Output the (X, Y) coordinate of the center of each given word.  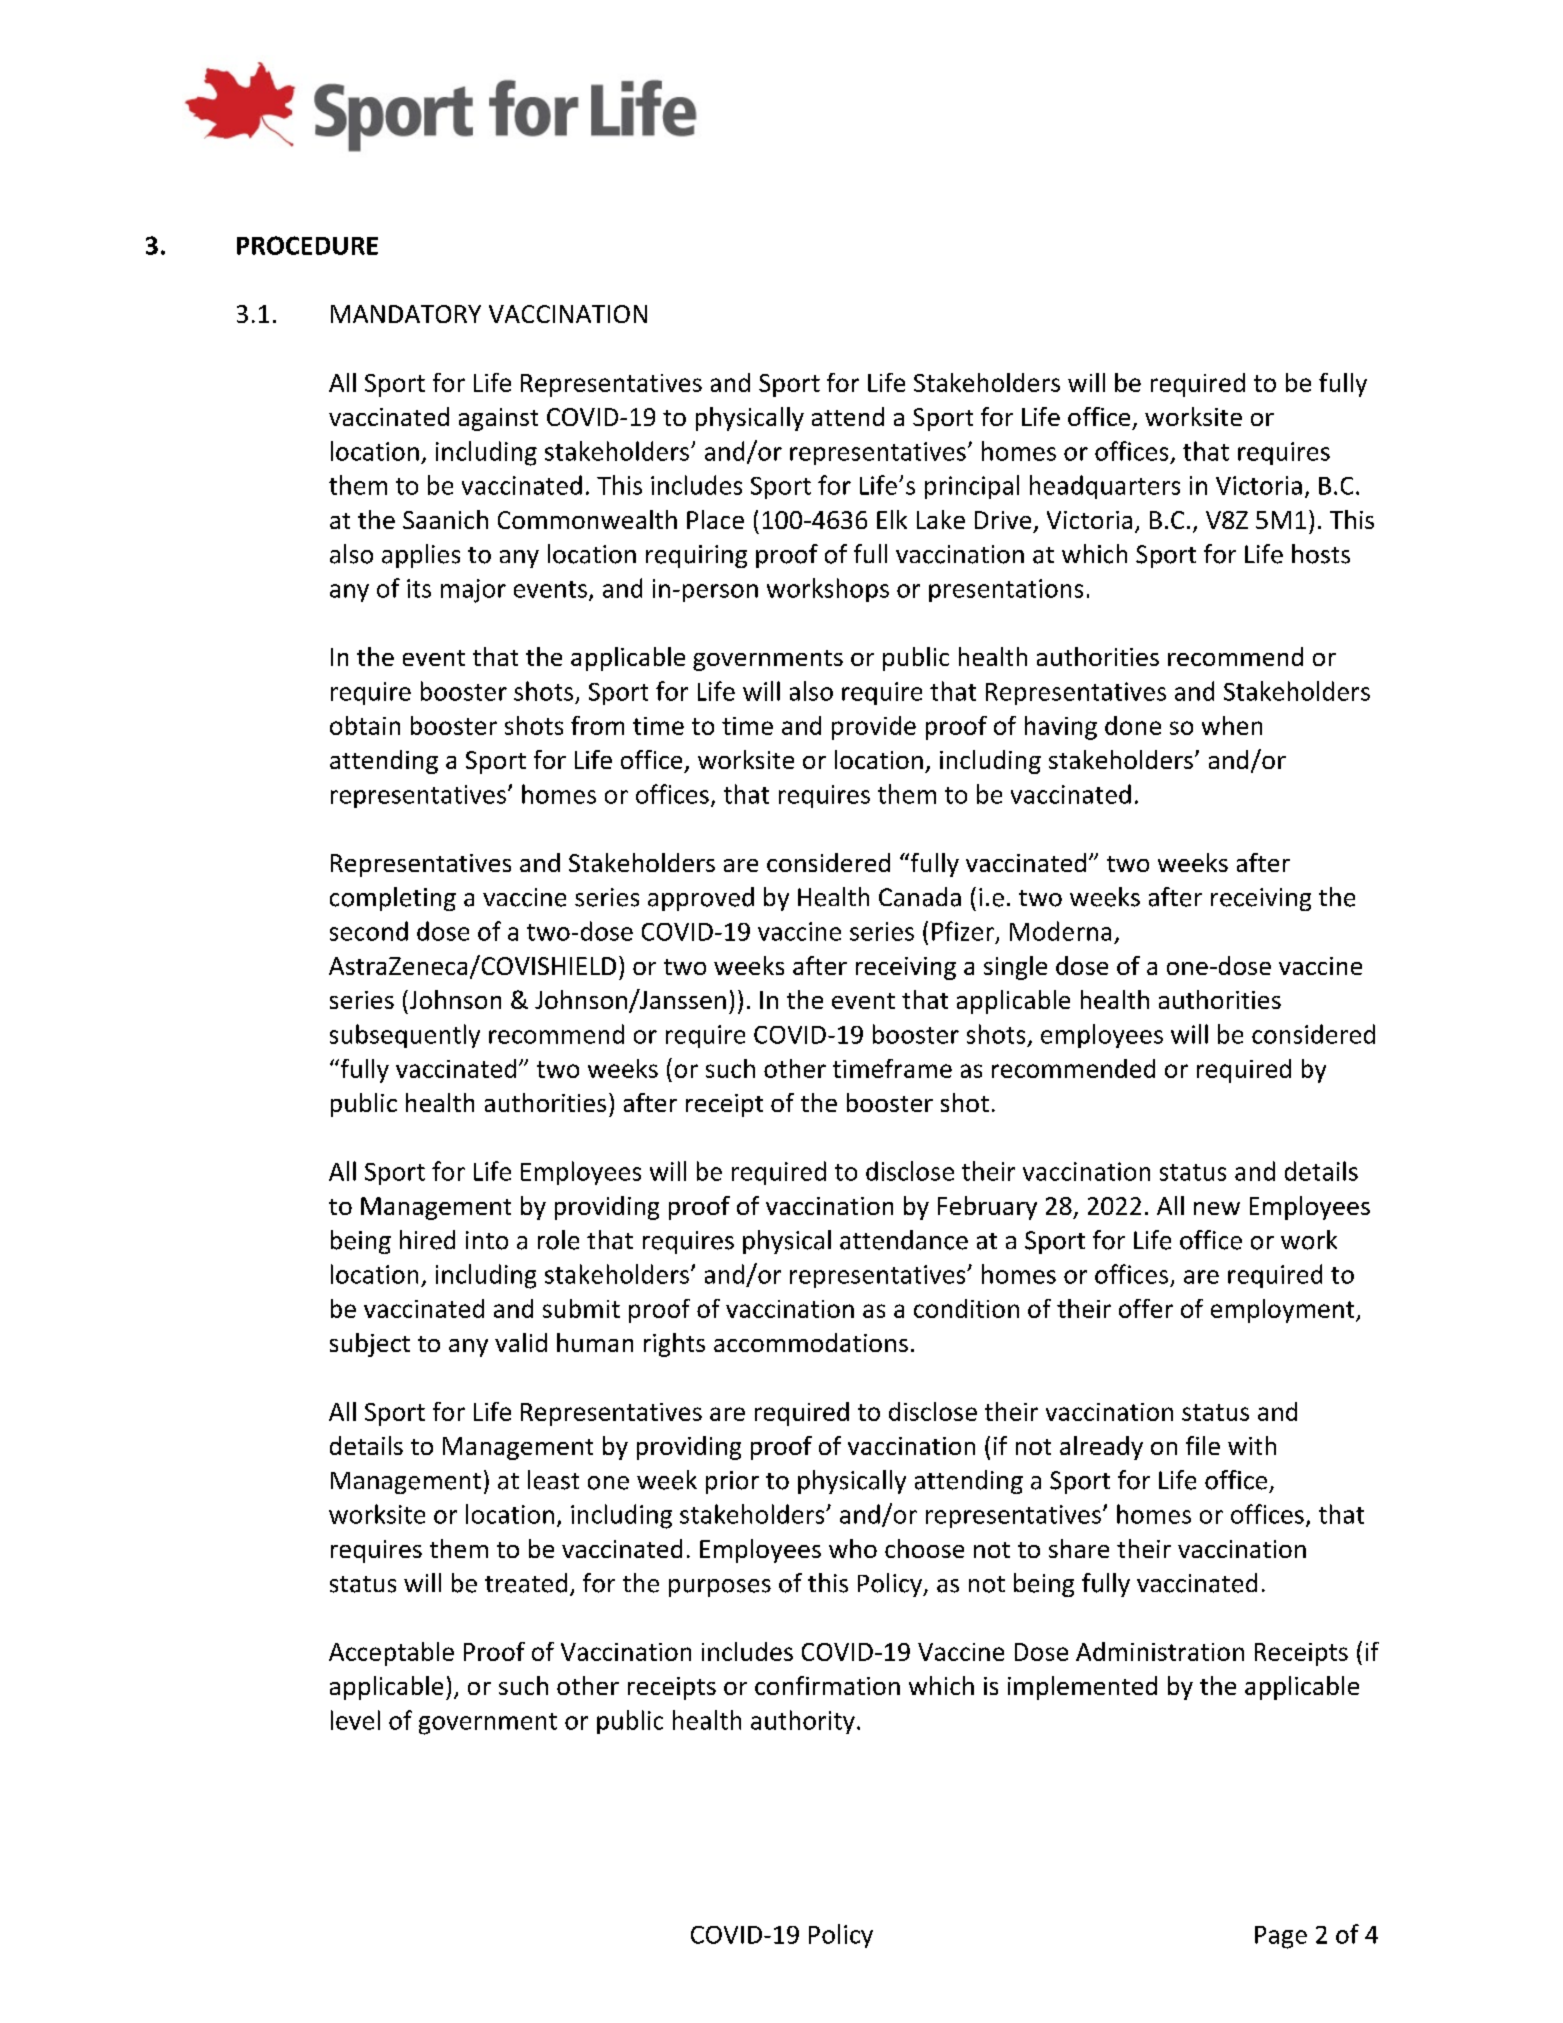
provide (874, 728)
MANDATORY (406, 314)
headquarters (1105, 487)
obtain (365, 725)
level (355, 1720)
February (987, 1208)
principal (972, 487)
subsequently (405, 1036)
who (853, 1548)
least (553, 1480)
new (1217, 1208)
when (1232, 725)
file (1203, 1445)
